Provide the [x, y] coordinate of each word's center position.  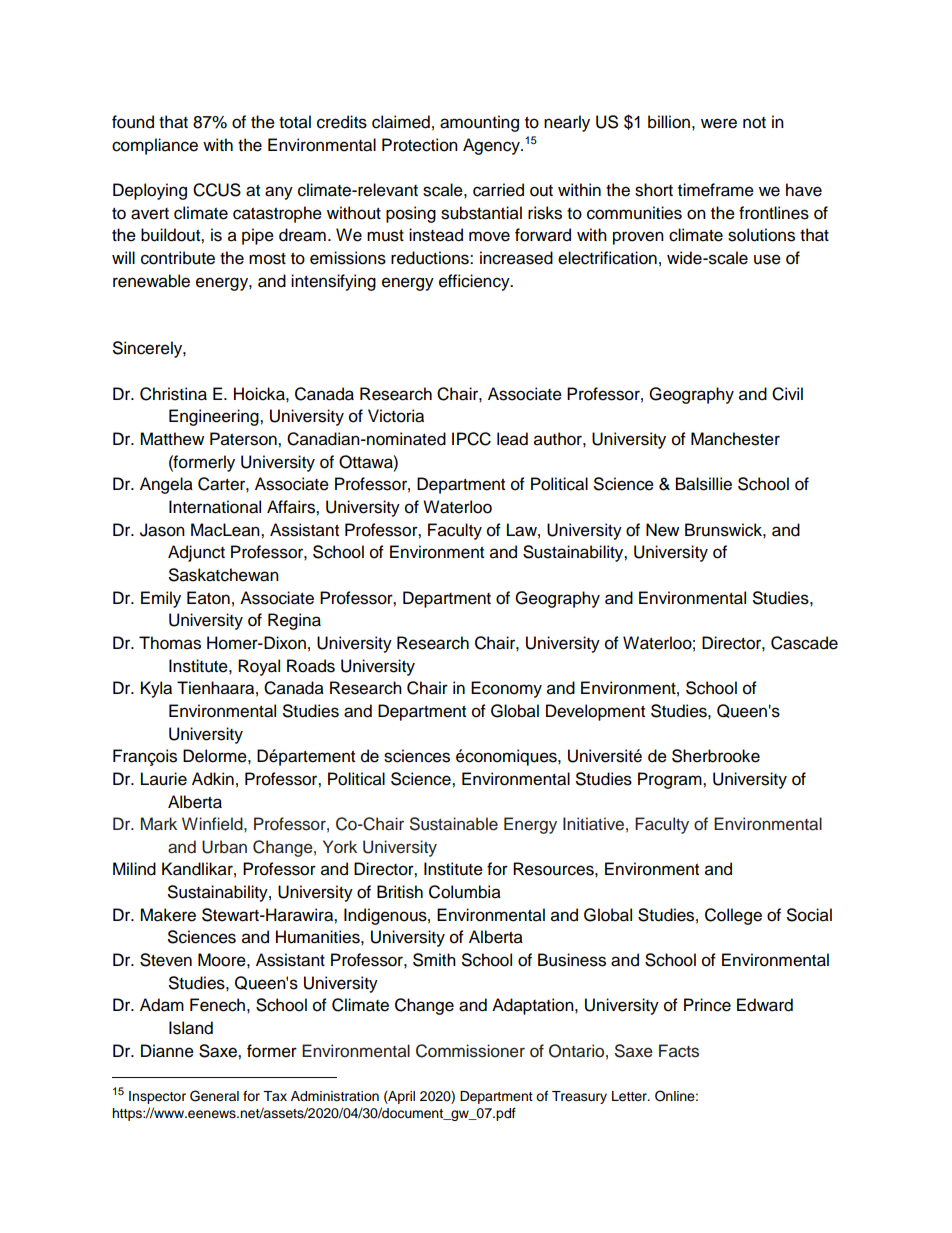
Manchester [735, 439]
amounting [479, 123]
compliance [155, 146]
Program [671, 780]
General [214, 1096]
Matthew [172, 439]
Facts [679, 1051]
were [719, 123]
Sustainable [454, 824]
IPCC [471, 439]
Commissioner [470, 1051]
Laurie [164, 779]
